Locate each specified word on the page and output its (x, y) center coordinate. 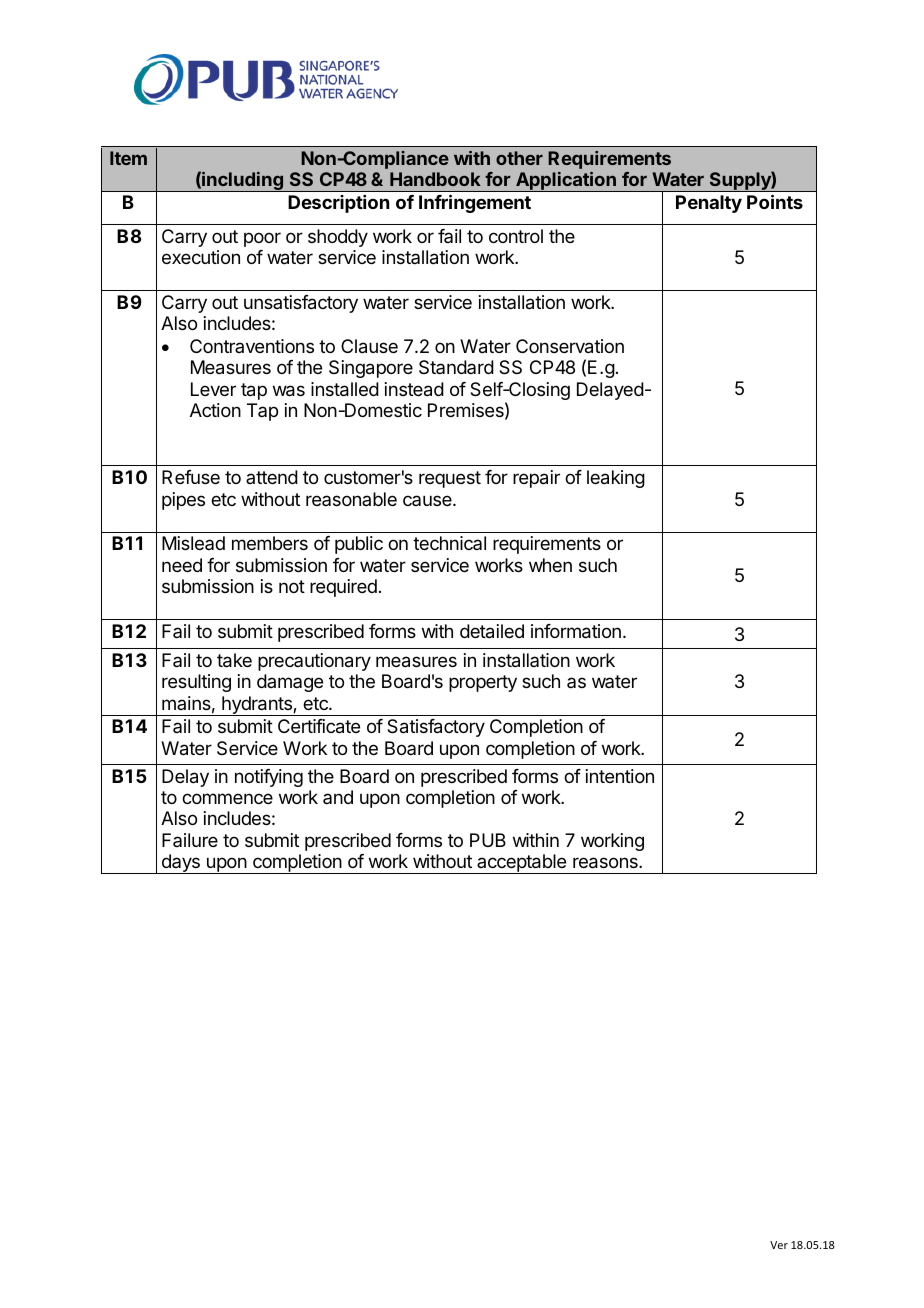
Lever (213, 389)
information (576, 631)
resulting (196, 683)
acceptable (522, 864)
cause (428, 500)
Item (128, 158)
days (180, 864)
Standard (456, 367)
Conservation (570, 346)
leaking (616, 479)
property (483, 683)
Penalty (709, 204)
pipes (183, 501)
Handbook (435, 179)
